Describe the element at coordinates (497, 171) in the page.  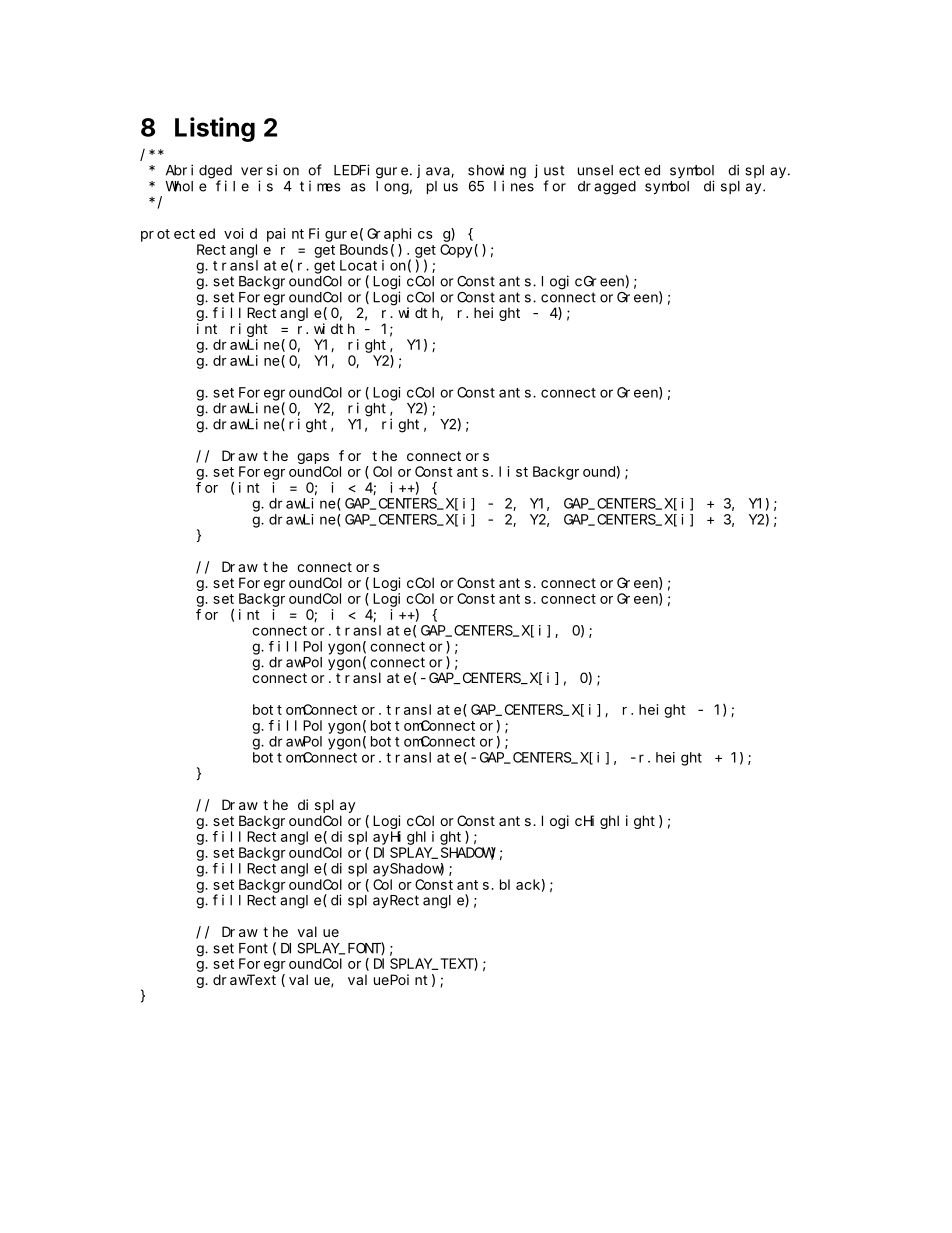
I see `showing` at that location.
